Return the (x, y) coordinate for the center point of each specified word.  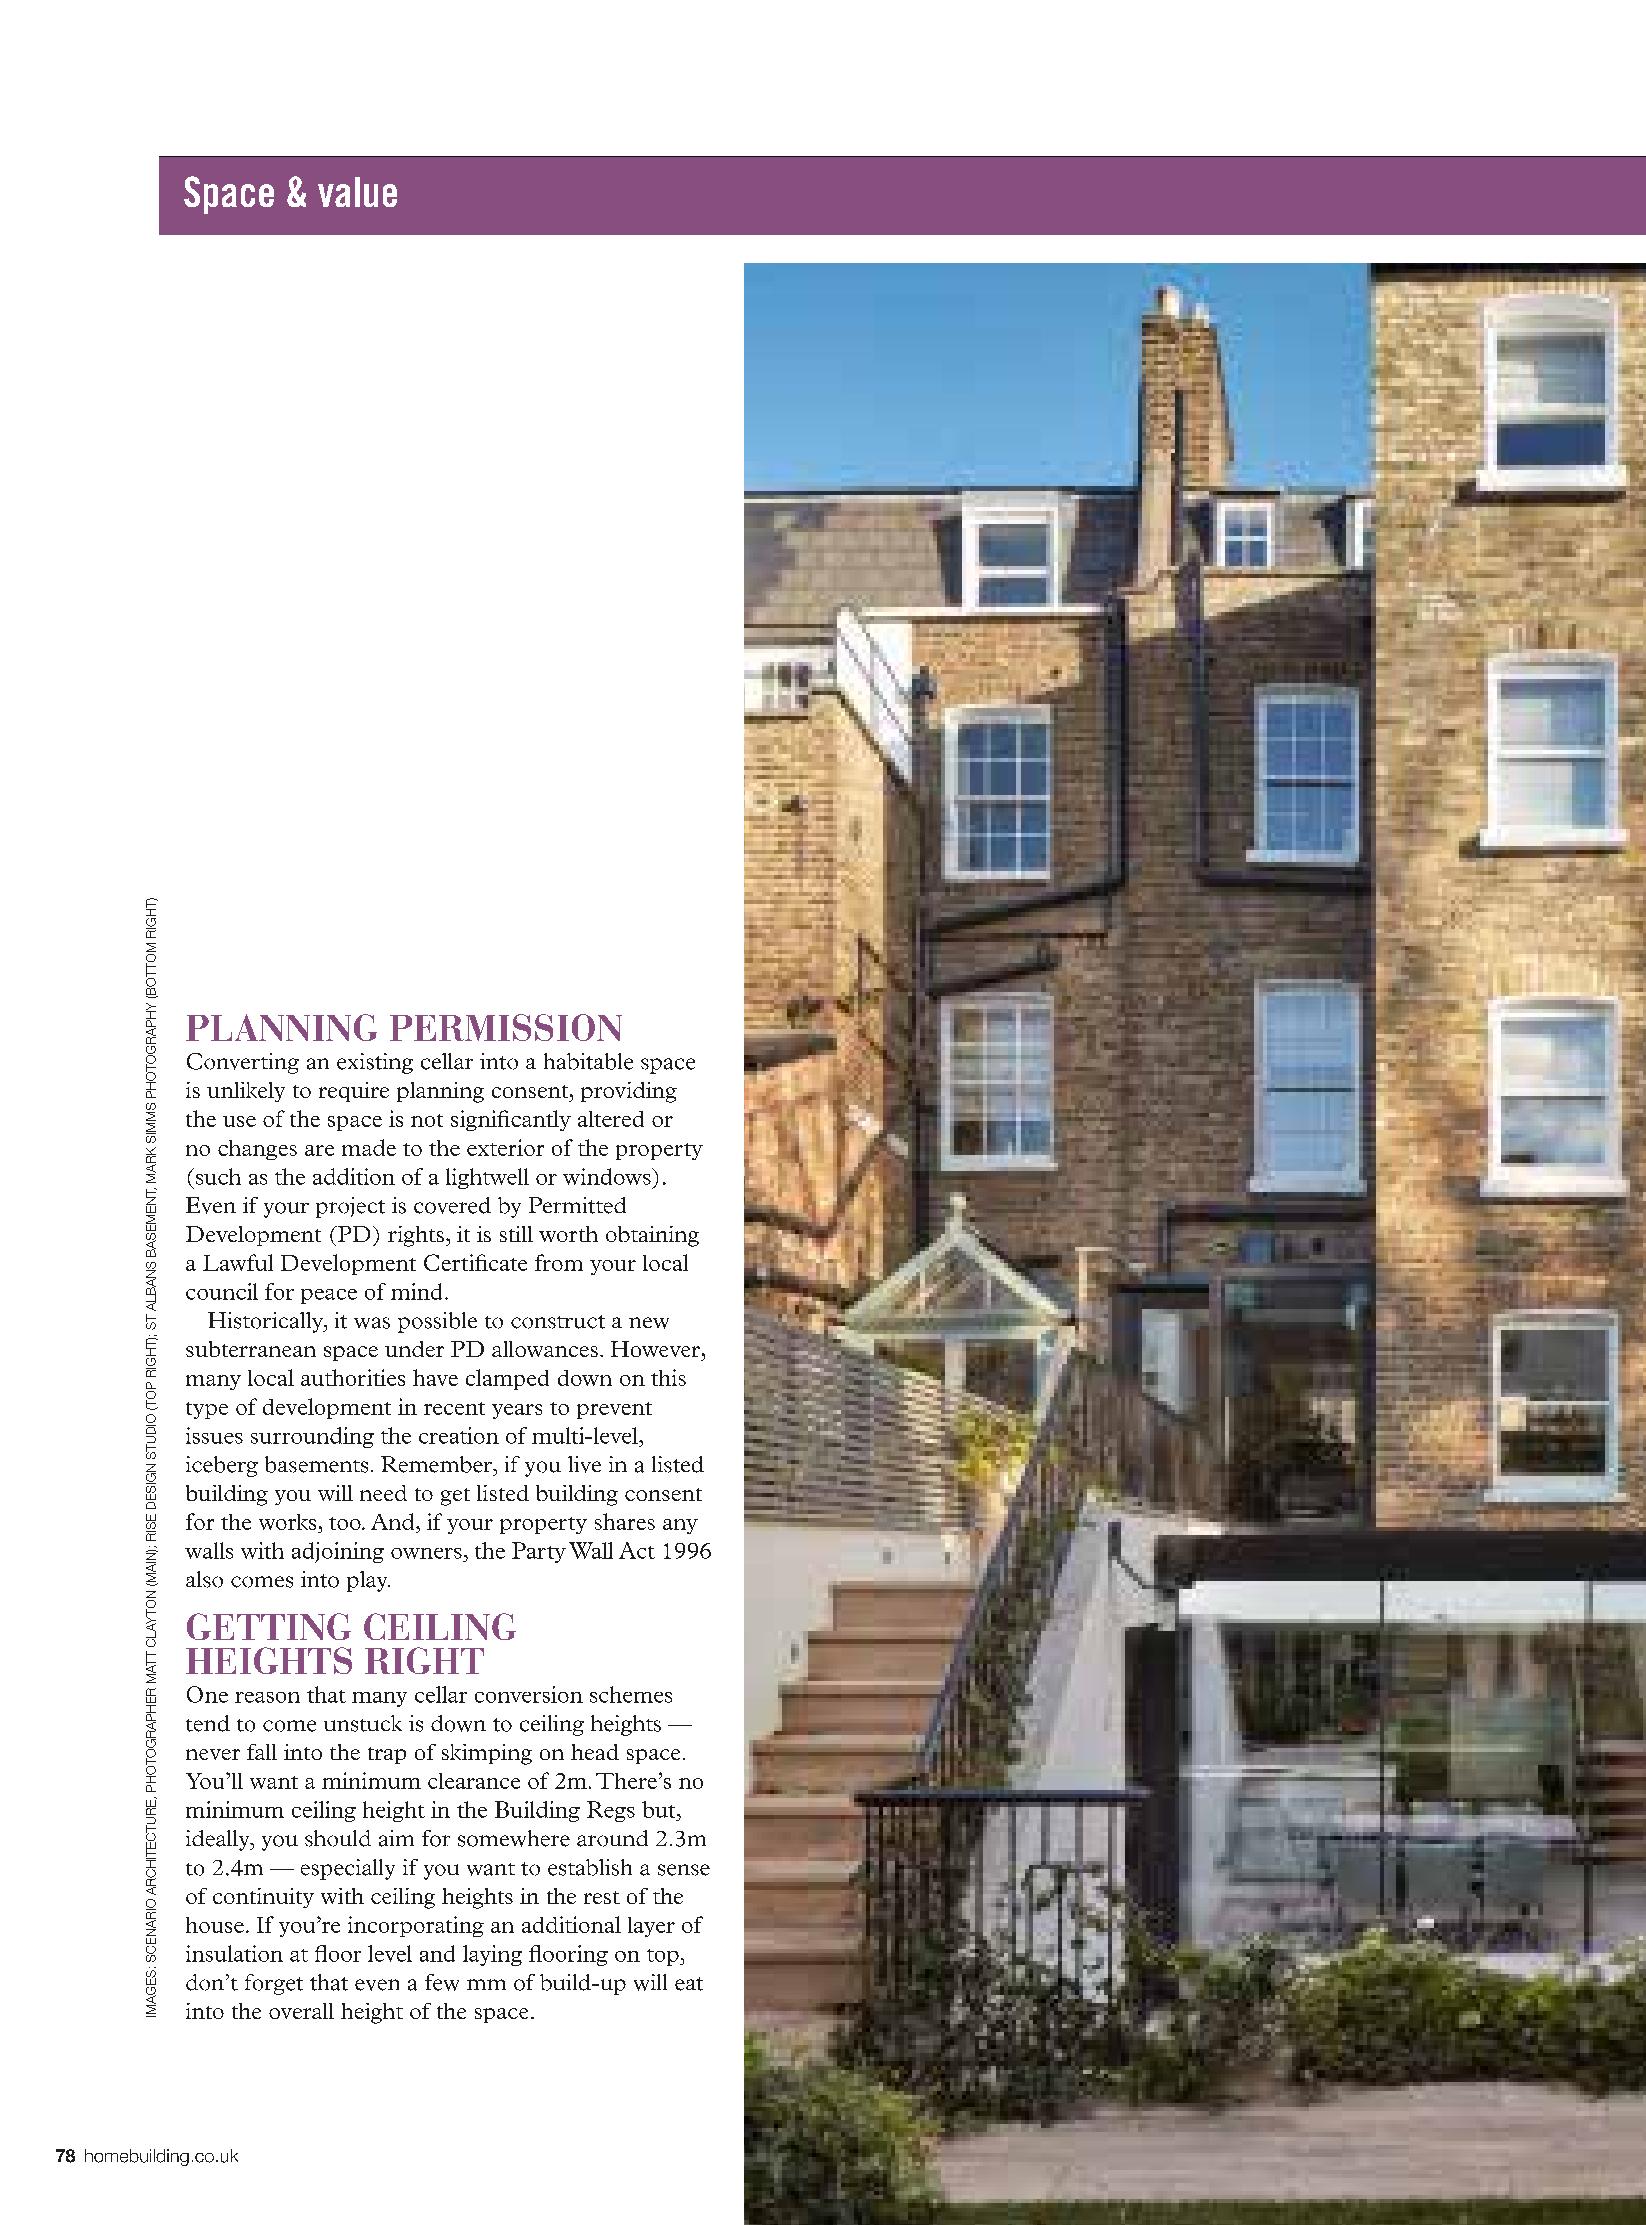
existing (375, 1063)
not (427, 1120)
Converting (243, 1063)
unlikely (246, 1092)
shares (625, 1521)
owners (426, 1553)
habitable (588, 1061)
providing (629, 1092)
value (357, 192)
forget (274, 1984)
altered (611, 1119)
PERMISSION (506, 1027)
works (287, 1522)
